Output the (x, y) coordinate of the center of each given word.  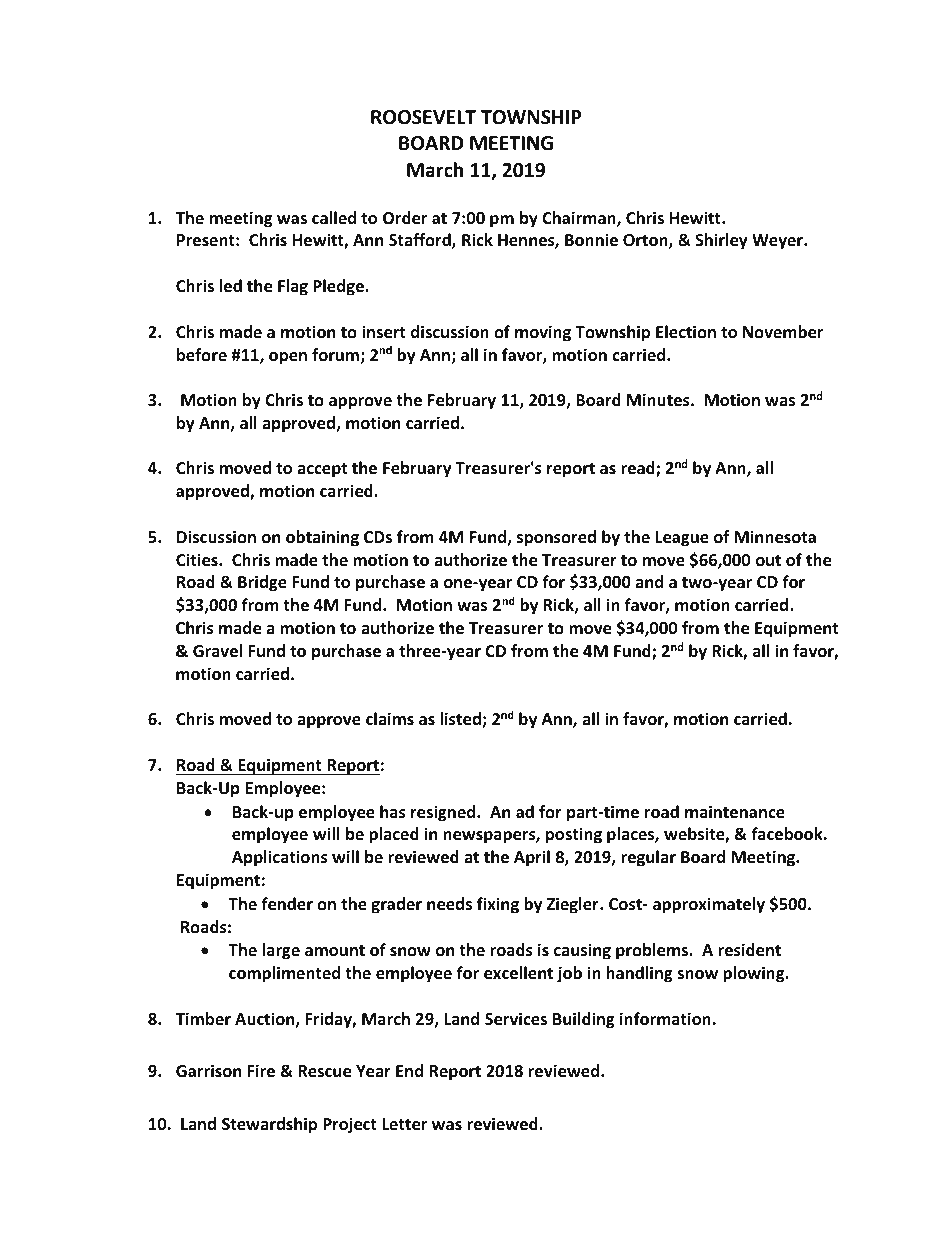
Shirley (721, 241)
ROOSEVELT (423, 117)
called (334, 217)
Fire (261, 1071)
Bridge (262, 583)
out (768, 561)
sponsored (556, 538)
